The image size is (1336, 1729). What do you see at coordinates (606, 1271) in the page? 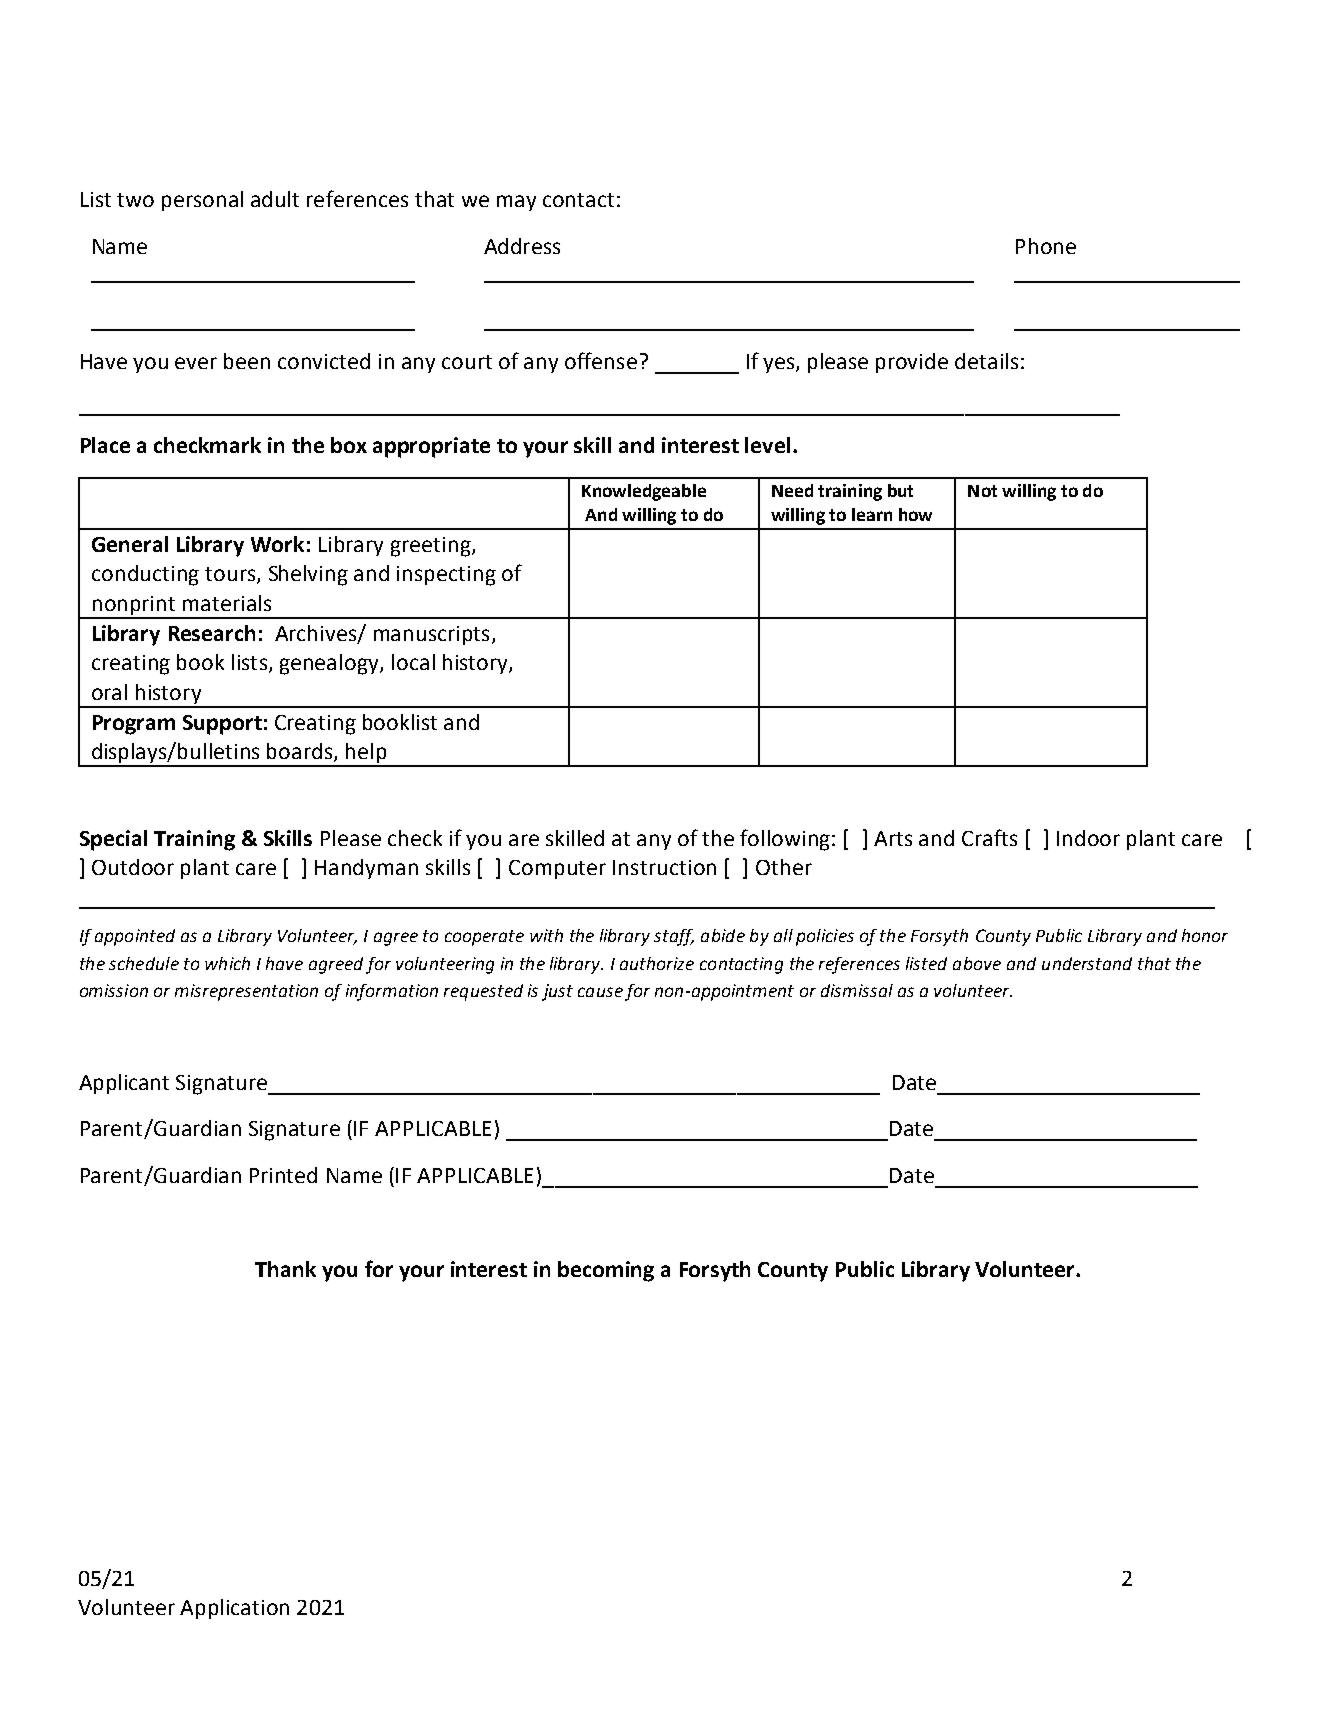
I see `becoming` at bounding box center [606, 1271].
